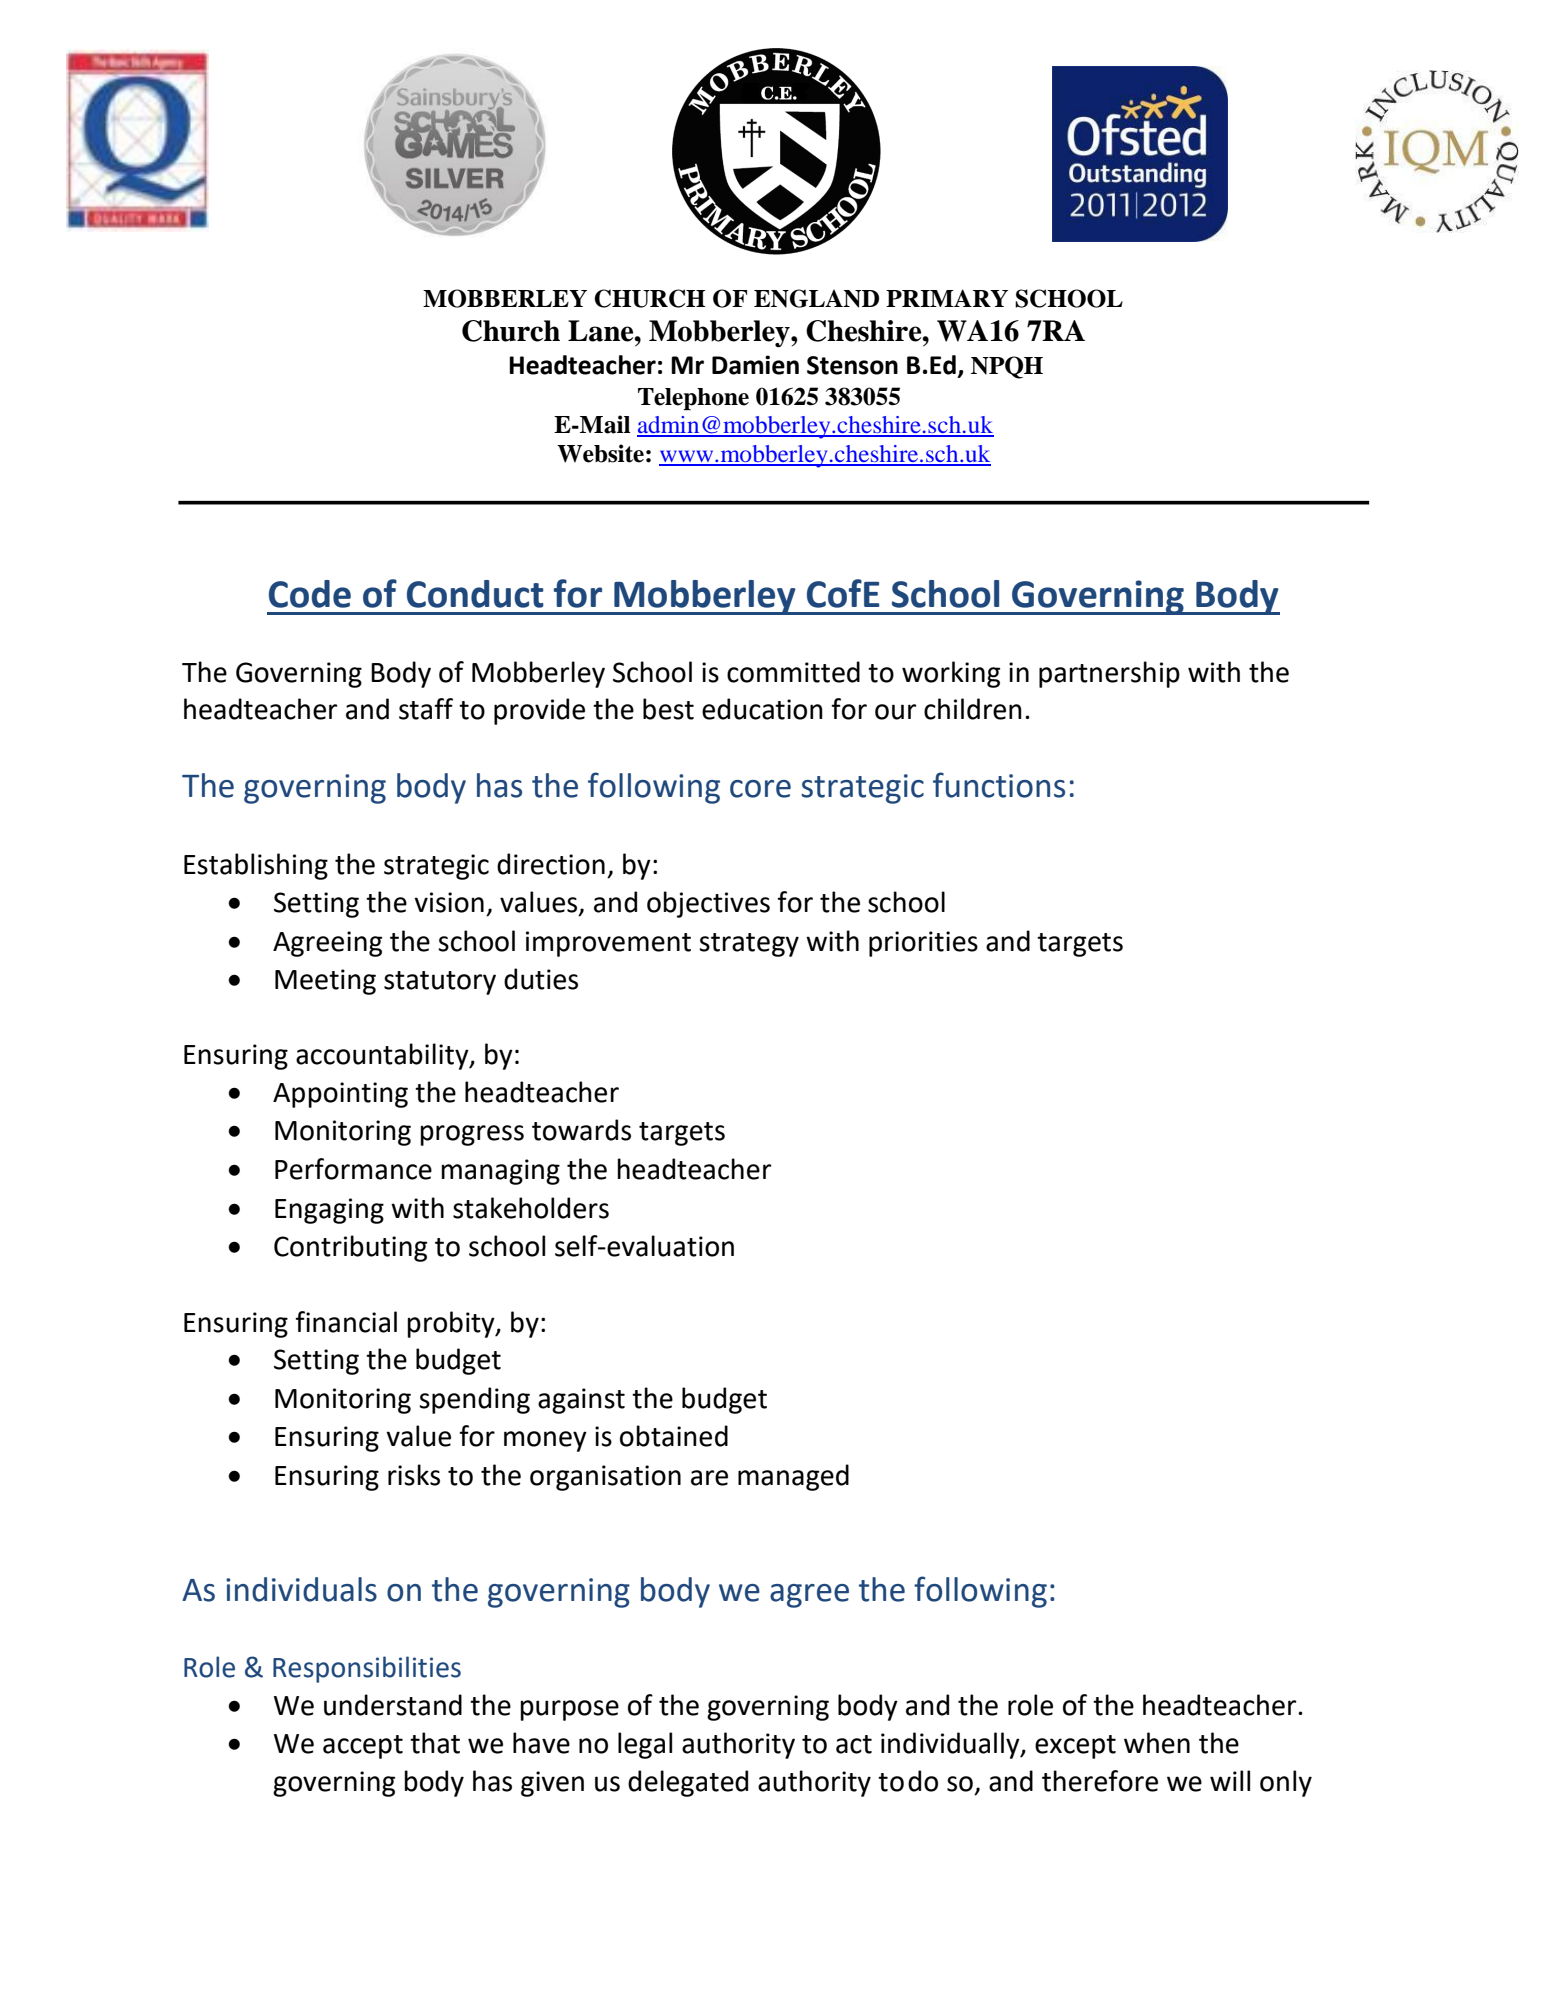 This image has height=2001, width=1547. I want to click on act, so click(854, 1744).
